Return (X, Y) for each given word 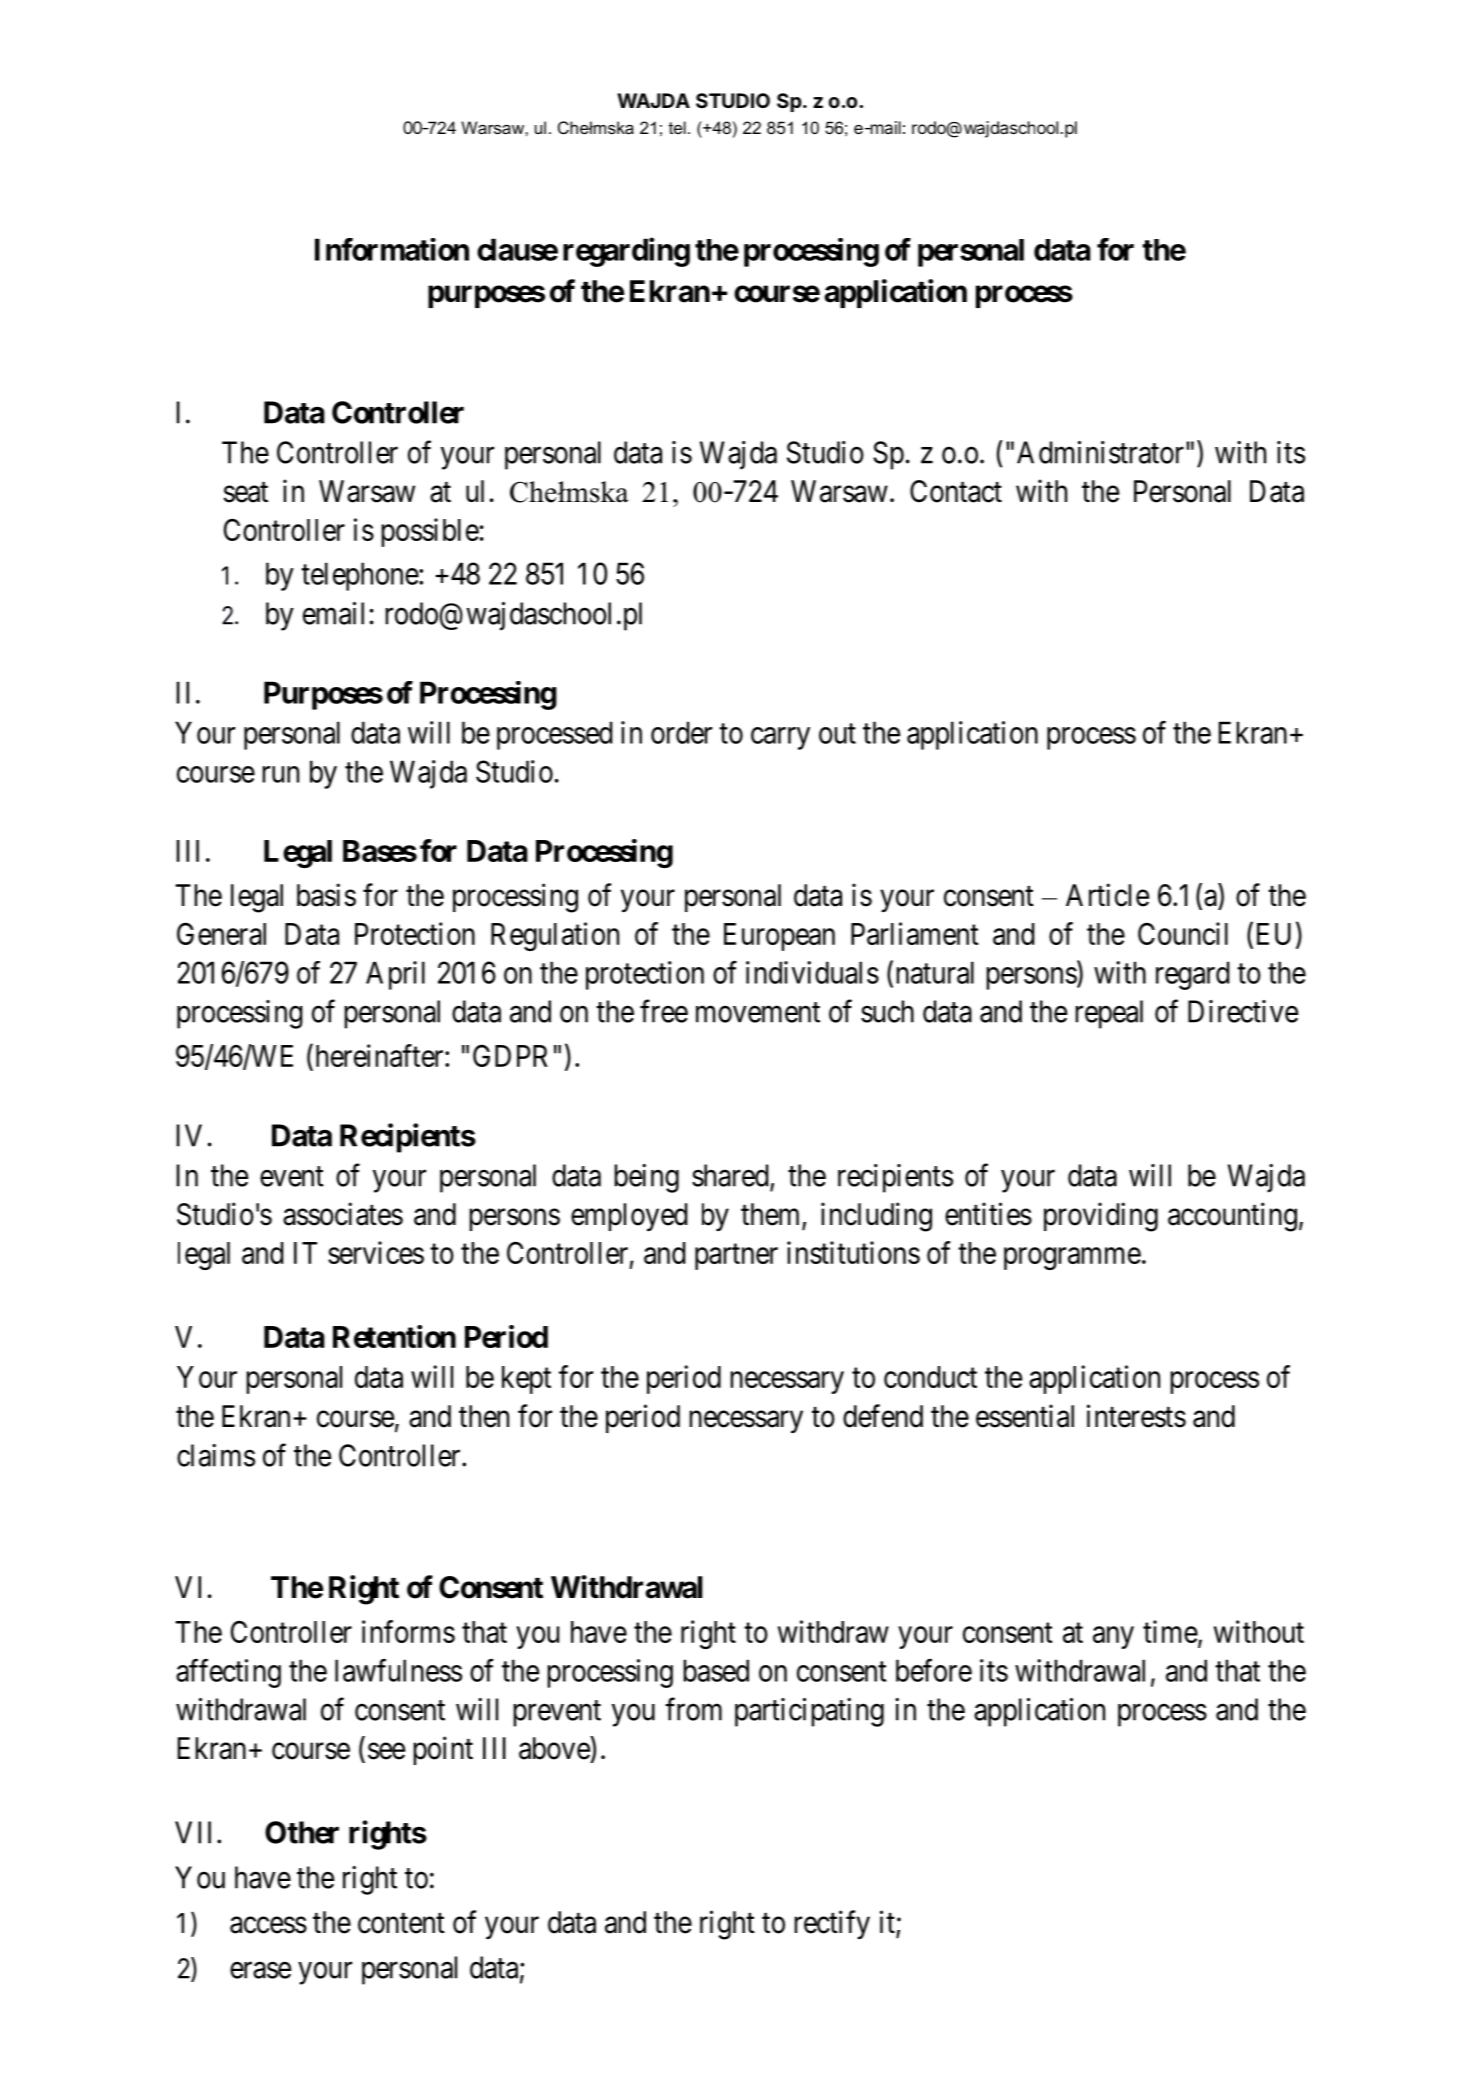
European (779, 937)
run (280, 774)
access (268, 1925)
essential (1025, 1416)
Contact (956, 491)
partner (736, 1257)
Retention (394, 1336)
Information (392, 249)
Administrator (1100, 452)
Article (1107, 895)
